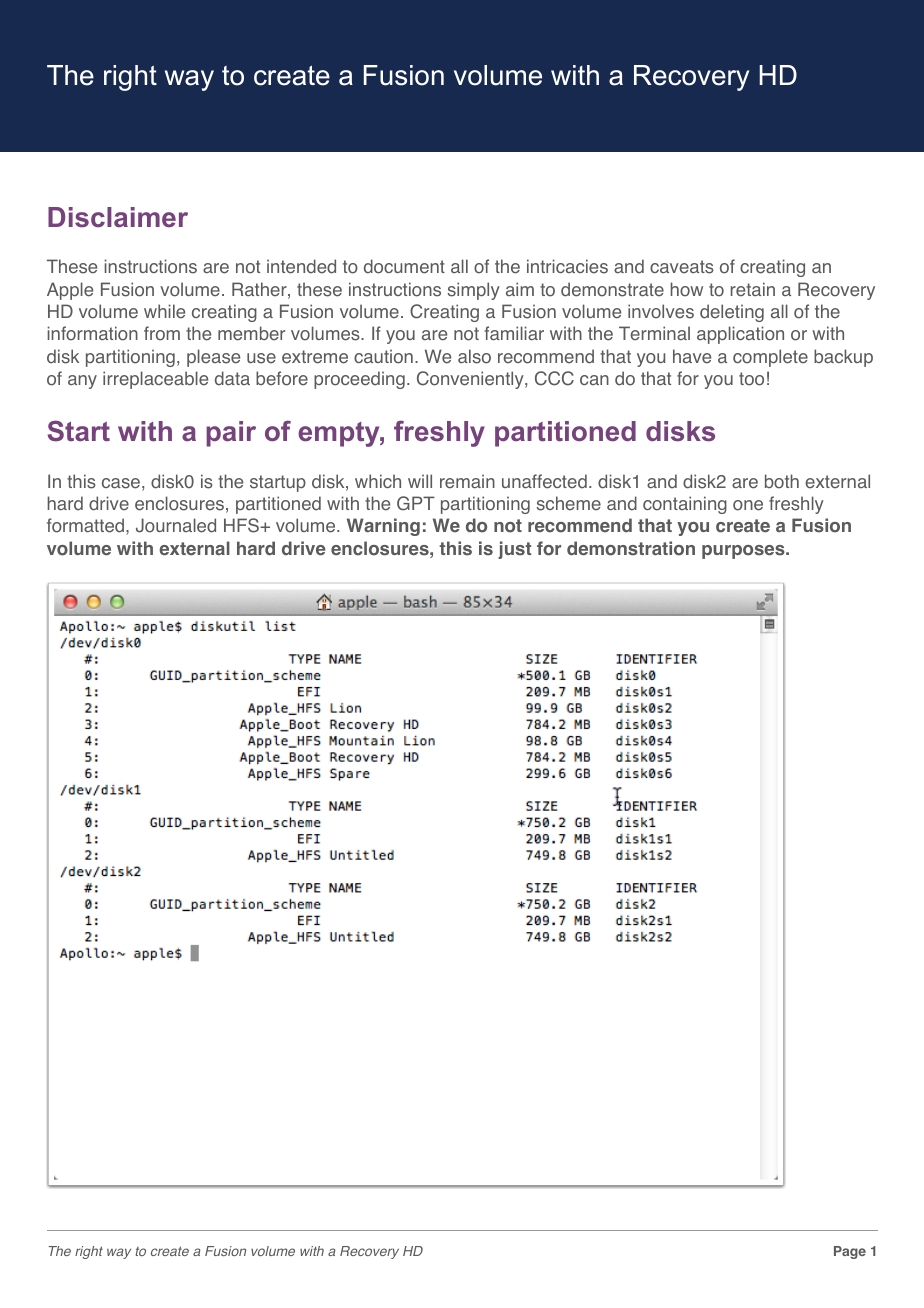 The width and height of the image is (924, 1308). I want to click on retain, so click(753, 289).
